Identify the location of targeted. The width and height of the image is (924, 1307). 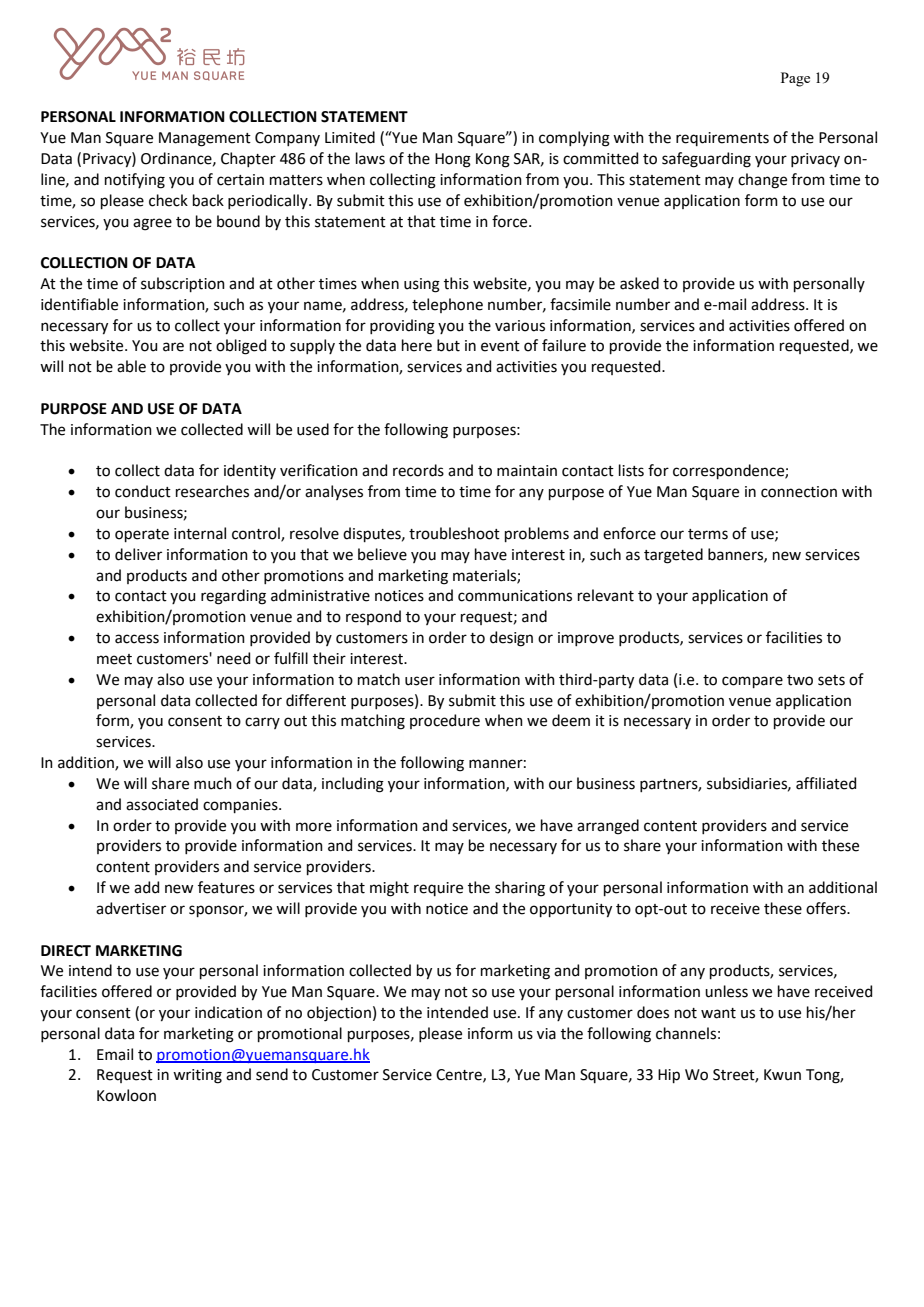
(673, 556).
